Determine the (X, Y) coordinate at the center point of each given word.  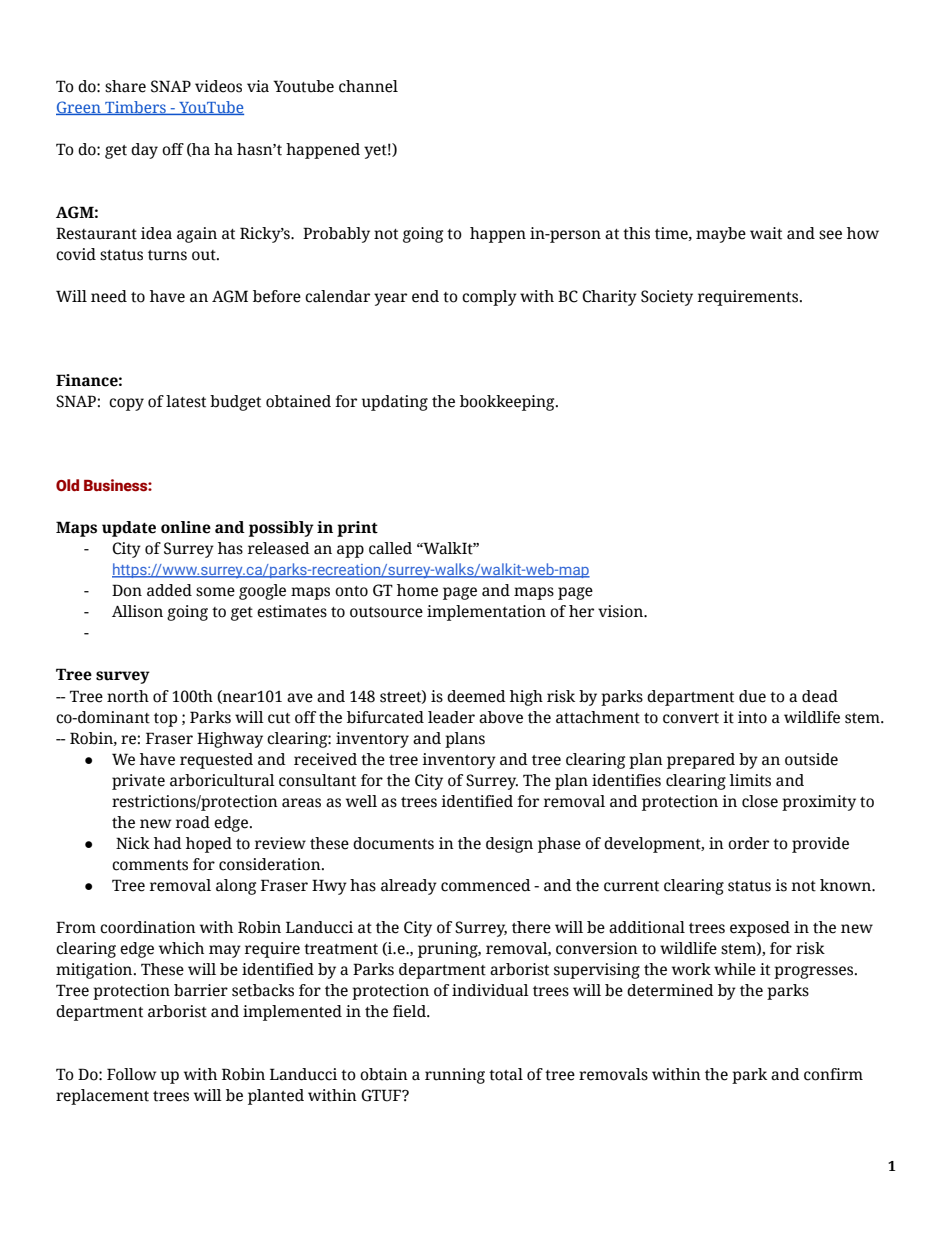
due (752, 696)
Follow (131, 1074)
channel (368, 86)
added (169, 590)
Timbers (135, 108)
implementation (486, 613)
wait (766, 233)
